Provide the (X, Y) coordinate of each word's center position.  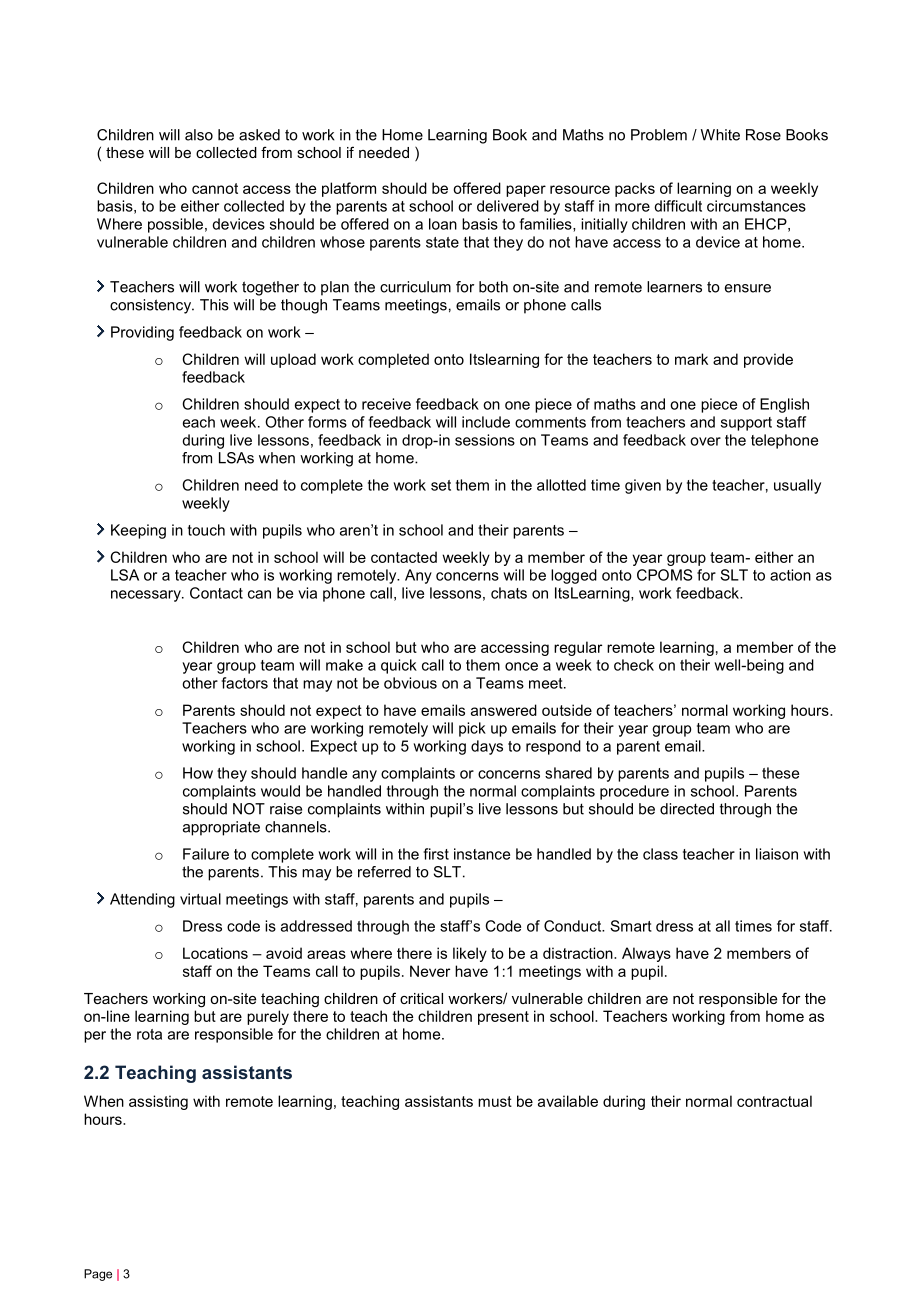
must (495, 1101)
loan (443, 224)
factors (245, 683)
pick (472, 729)
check (634, 665)
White (720, 135)
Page (98, 1275)
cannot (215, 188)
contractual (774, 1101)
